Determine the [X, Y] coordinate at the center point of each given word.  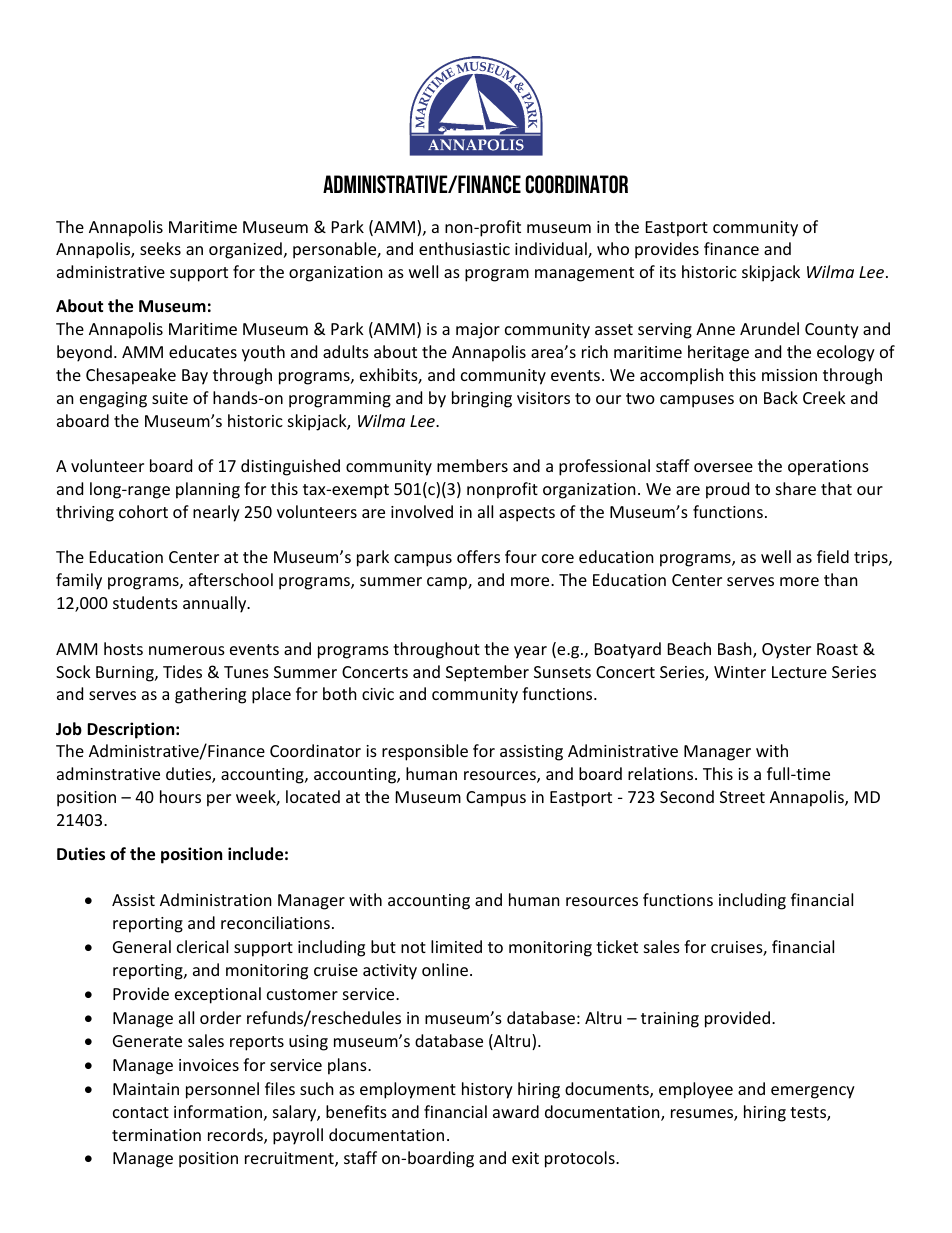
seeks [160, 248]
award [516, 1111]
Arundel [769, 328]
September [487, 673]
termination [156, 1135]
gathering [210, 695]
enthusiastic [464, 248]
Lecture [799, 672]
